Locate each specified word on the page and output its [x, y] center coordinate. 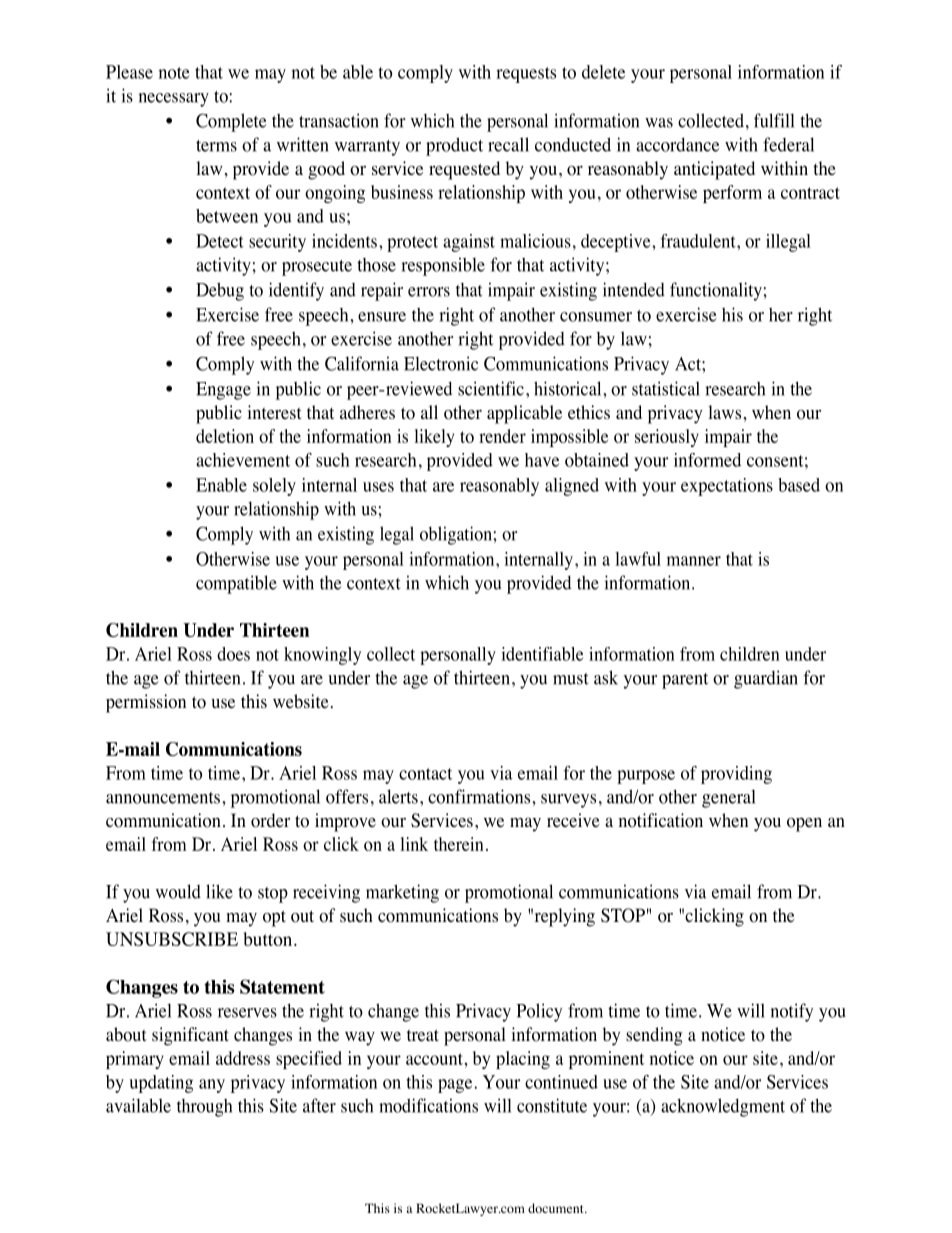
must [571, 679]
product [454, 146]
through [204, 1108]
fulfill [774, 120]
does [233, 654]
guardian [766, 679]
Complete [231, 122]
